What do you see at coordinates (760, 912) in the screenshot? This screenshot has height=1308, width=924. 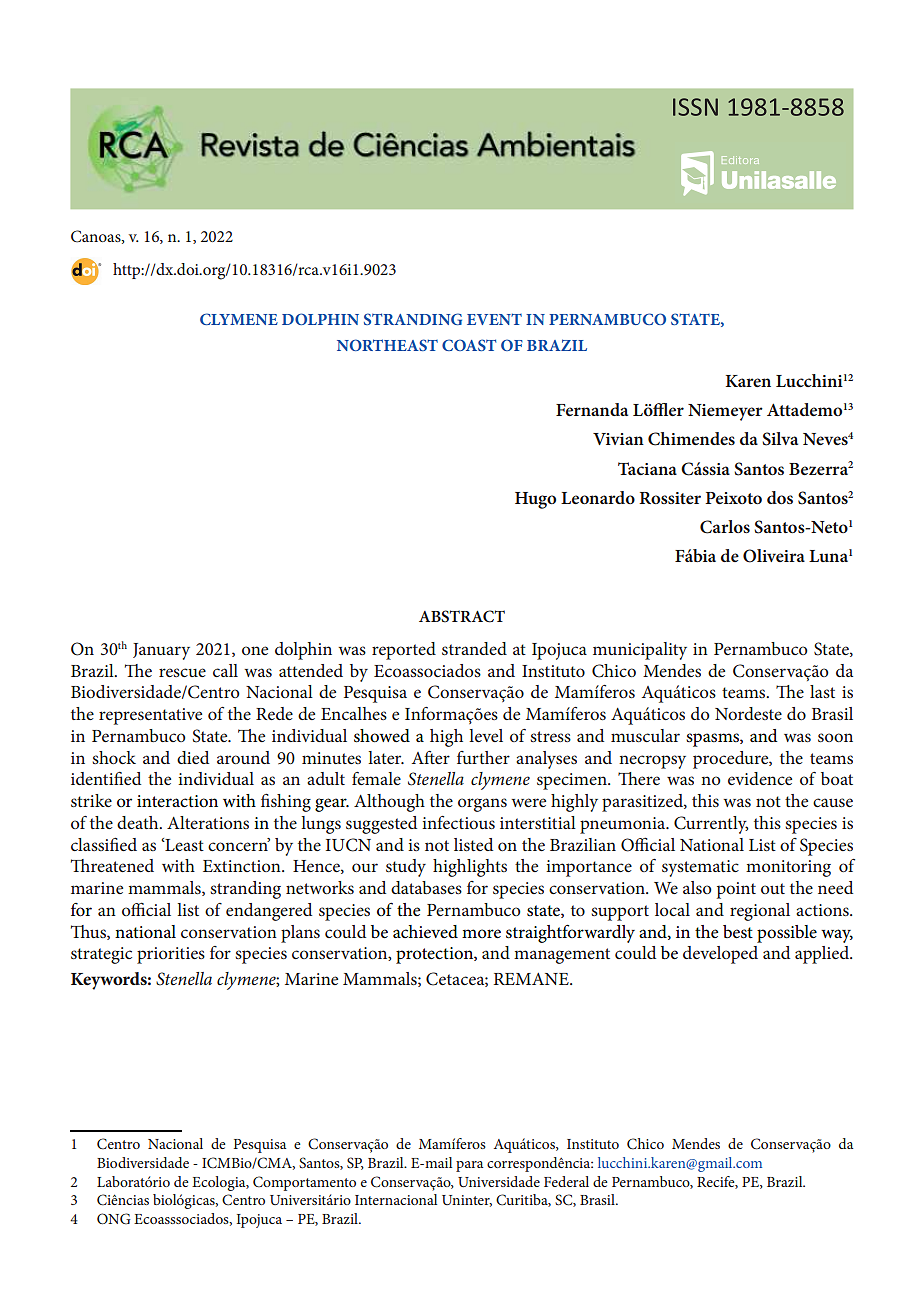 I see `regional` at bounding box center [760, 912].
